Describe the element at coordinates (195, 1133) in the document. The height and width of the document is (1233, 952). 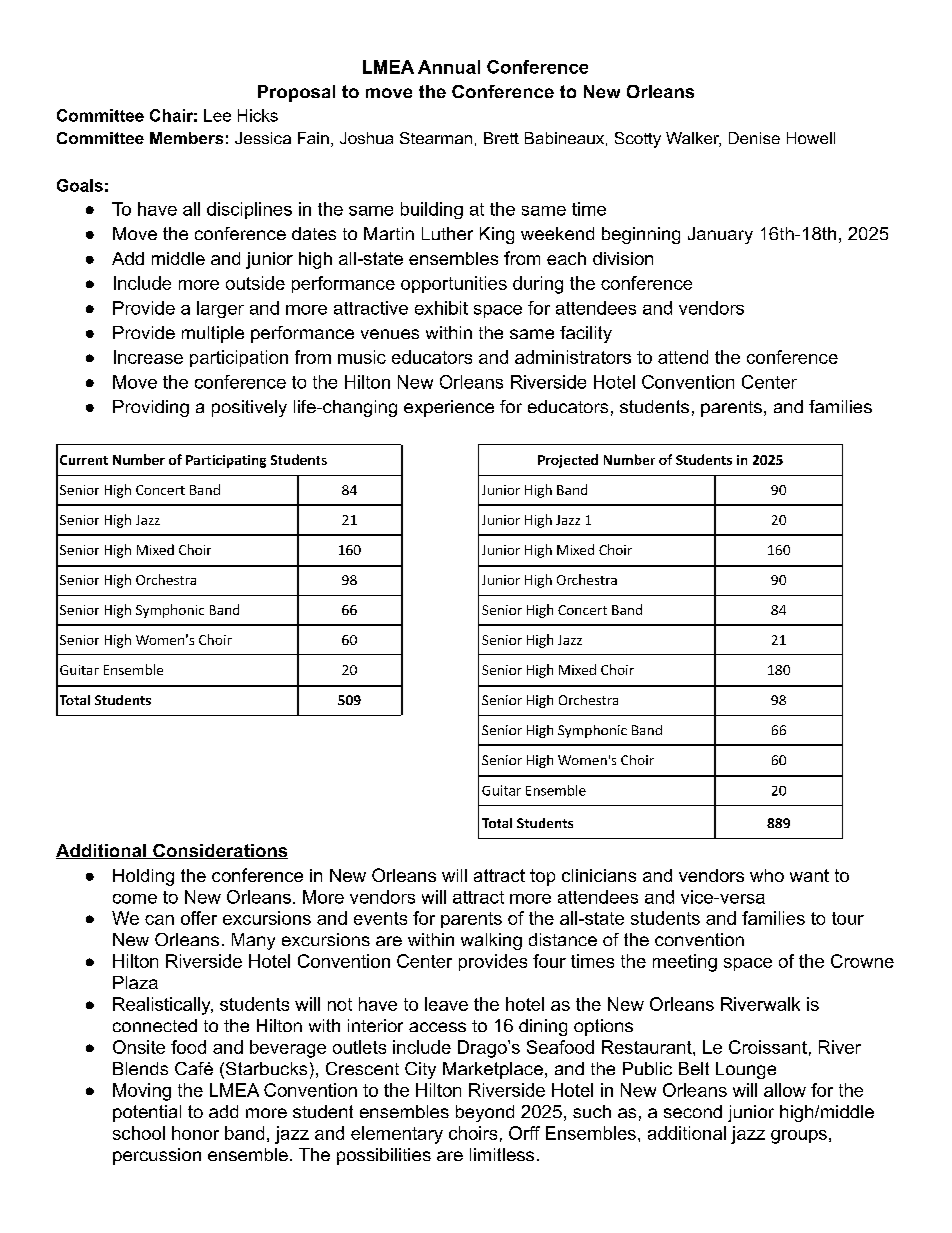
I see `honor` at that location.
